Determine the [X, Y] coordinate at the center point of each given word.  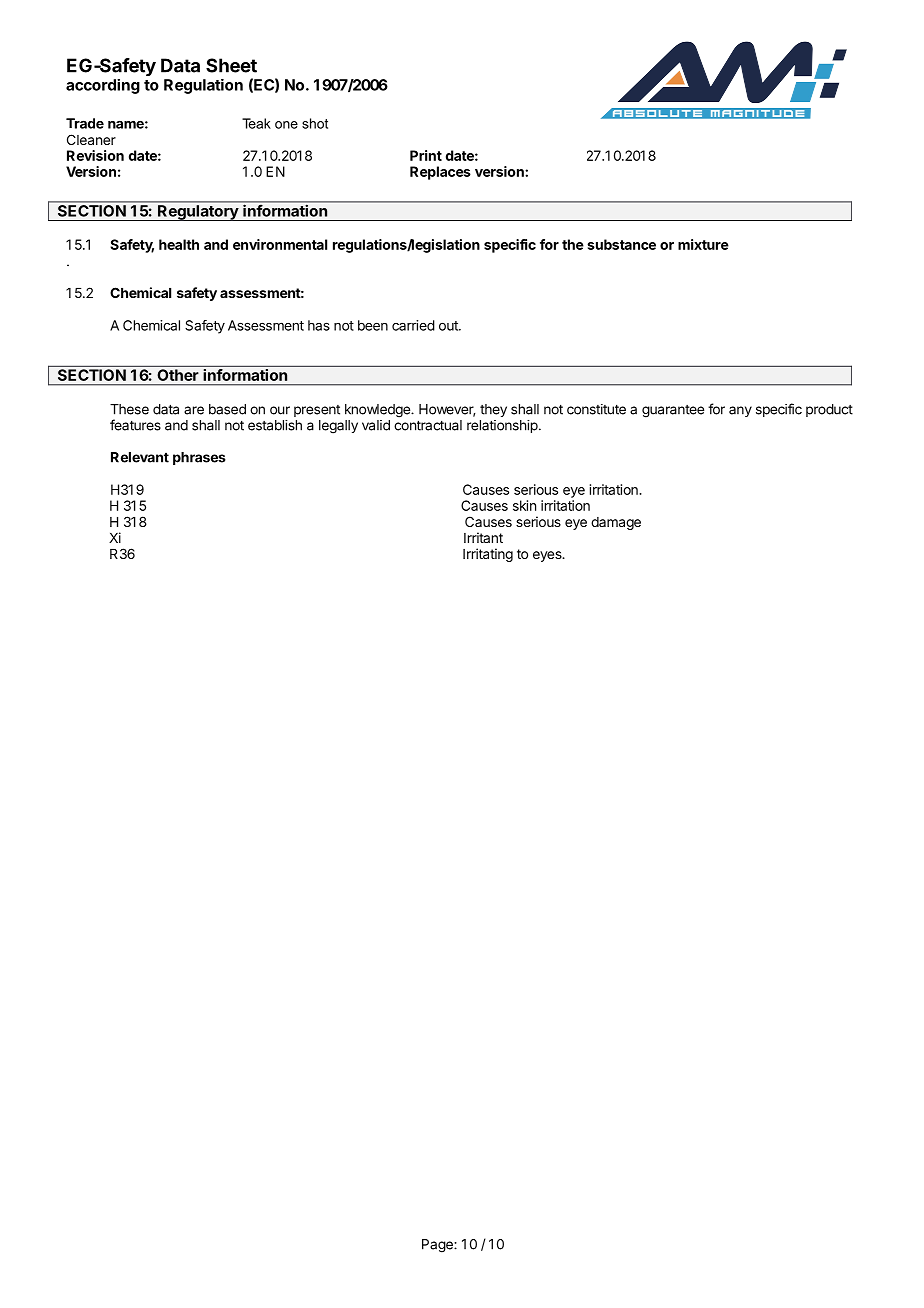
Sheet [231, 65]
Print [426, 155]
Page [438, 1246]
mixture [703, 244]
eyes [548, 556]
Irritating [488, 555]
